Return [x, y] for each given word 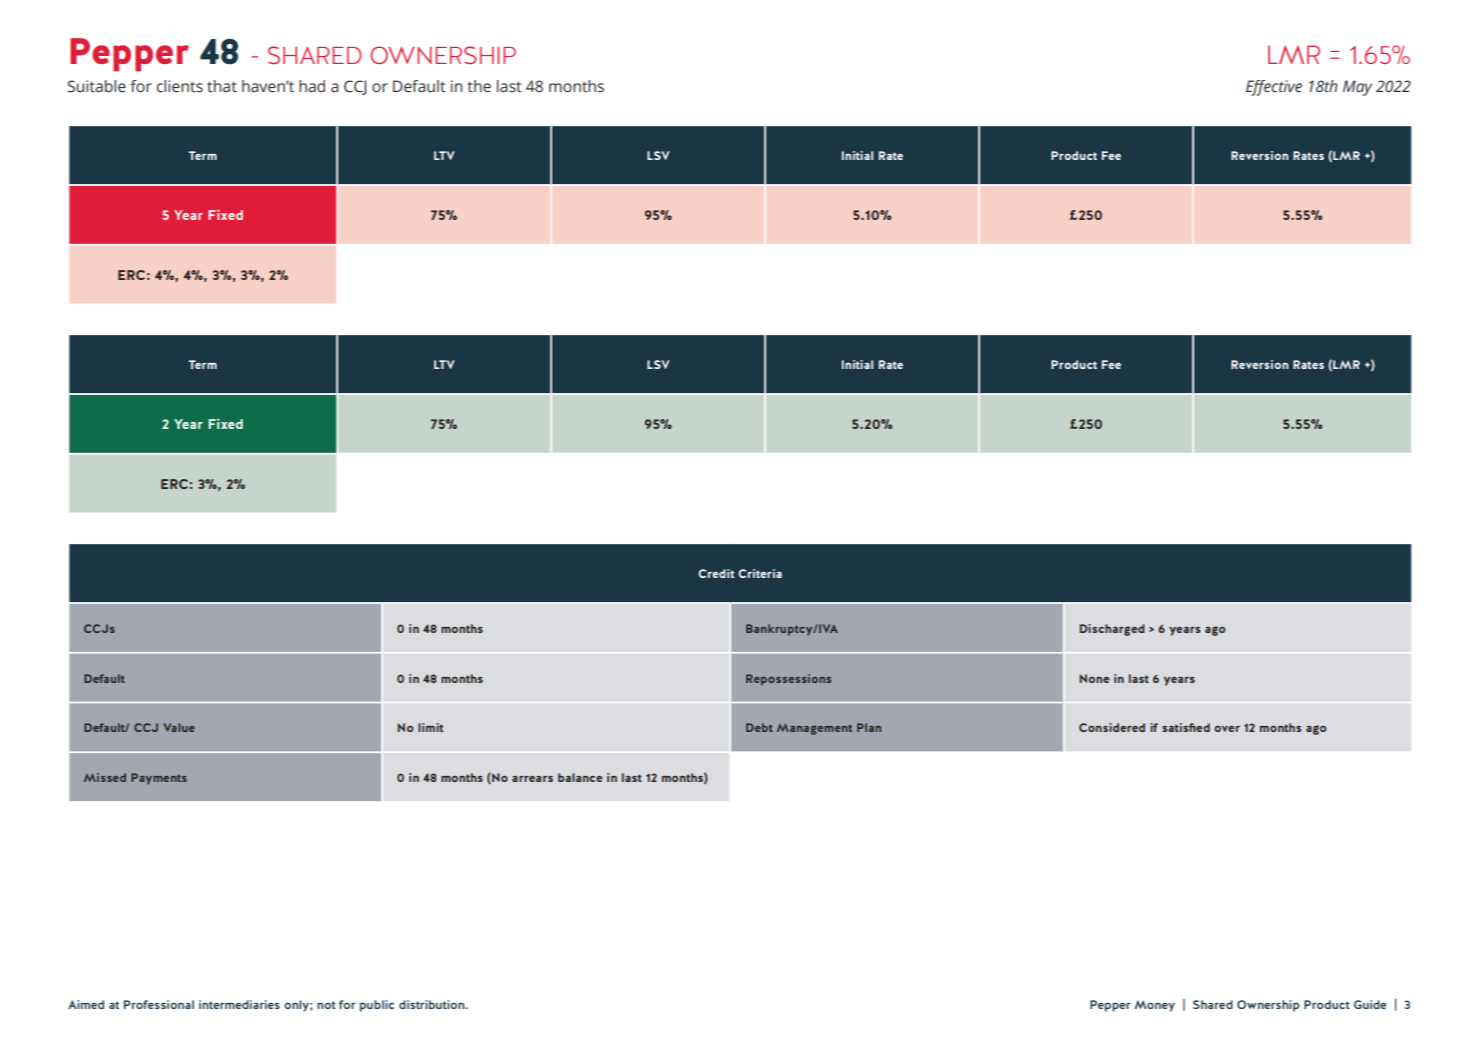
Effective [1274, 88]
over [1227, 729]
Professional [159, 1004]
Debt [759, 727]
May [1357, 88]
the [479, 86]
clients [180, 86]
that [222, 86]
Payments [159, 779]
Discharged [1112, 630]
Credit [716, 573]
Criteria [760, 573]
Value [179, 727]
